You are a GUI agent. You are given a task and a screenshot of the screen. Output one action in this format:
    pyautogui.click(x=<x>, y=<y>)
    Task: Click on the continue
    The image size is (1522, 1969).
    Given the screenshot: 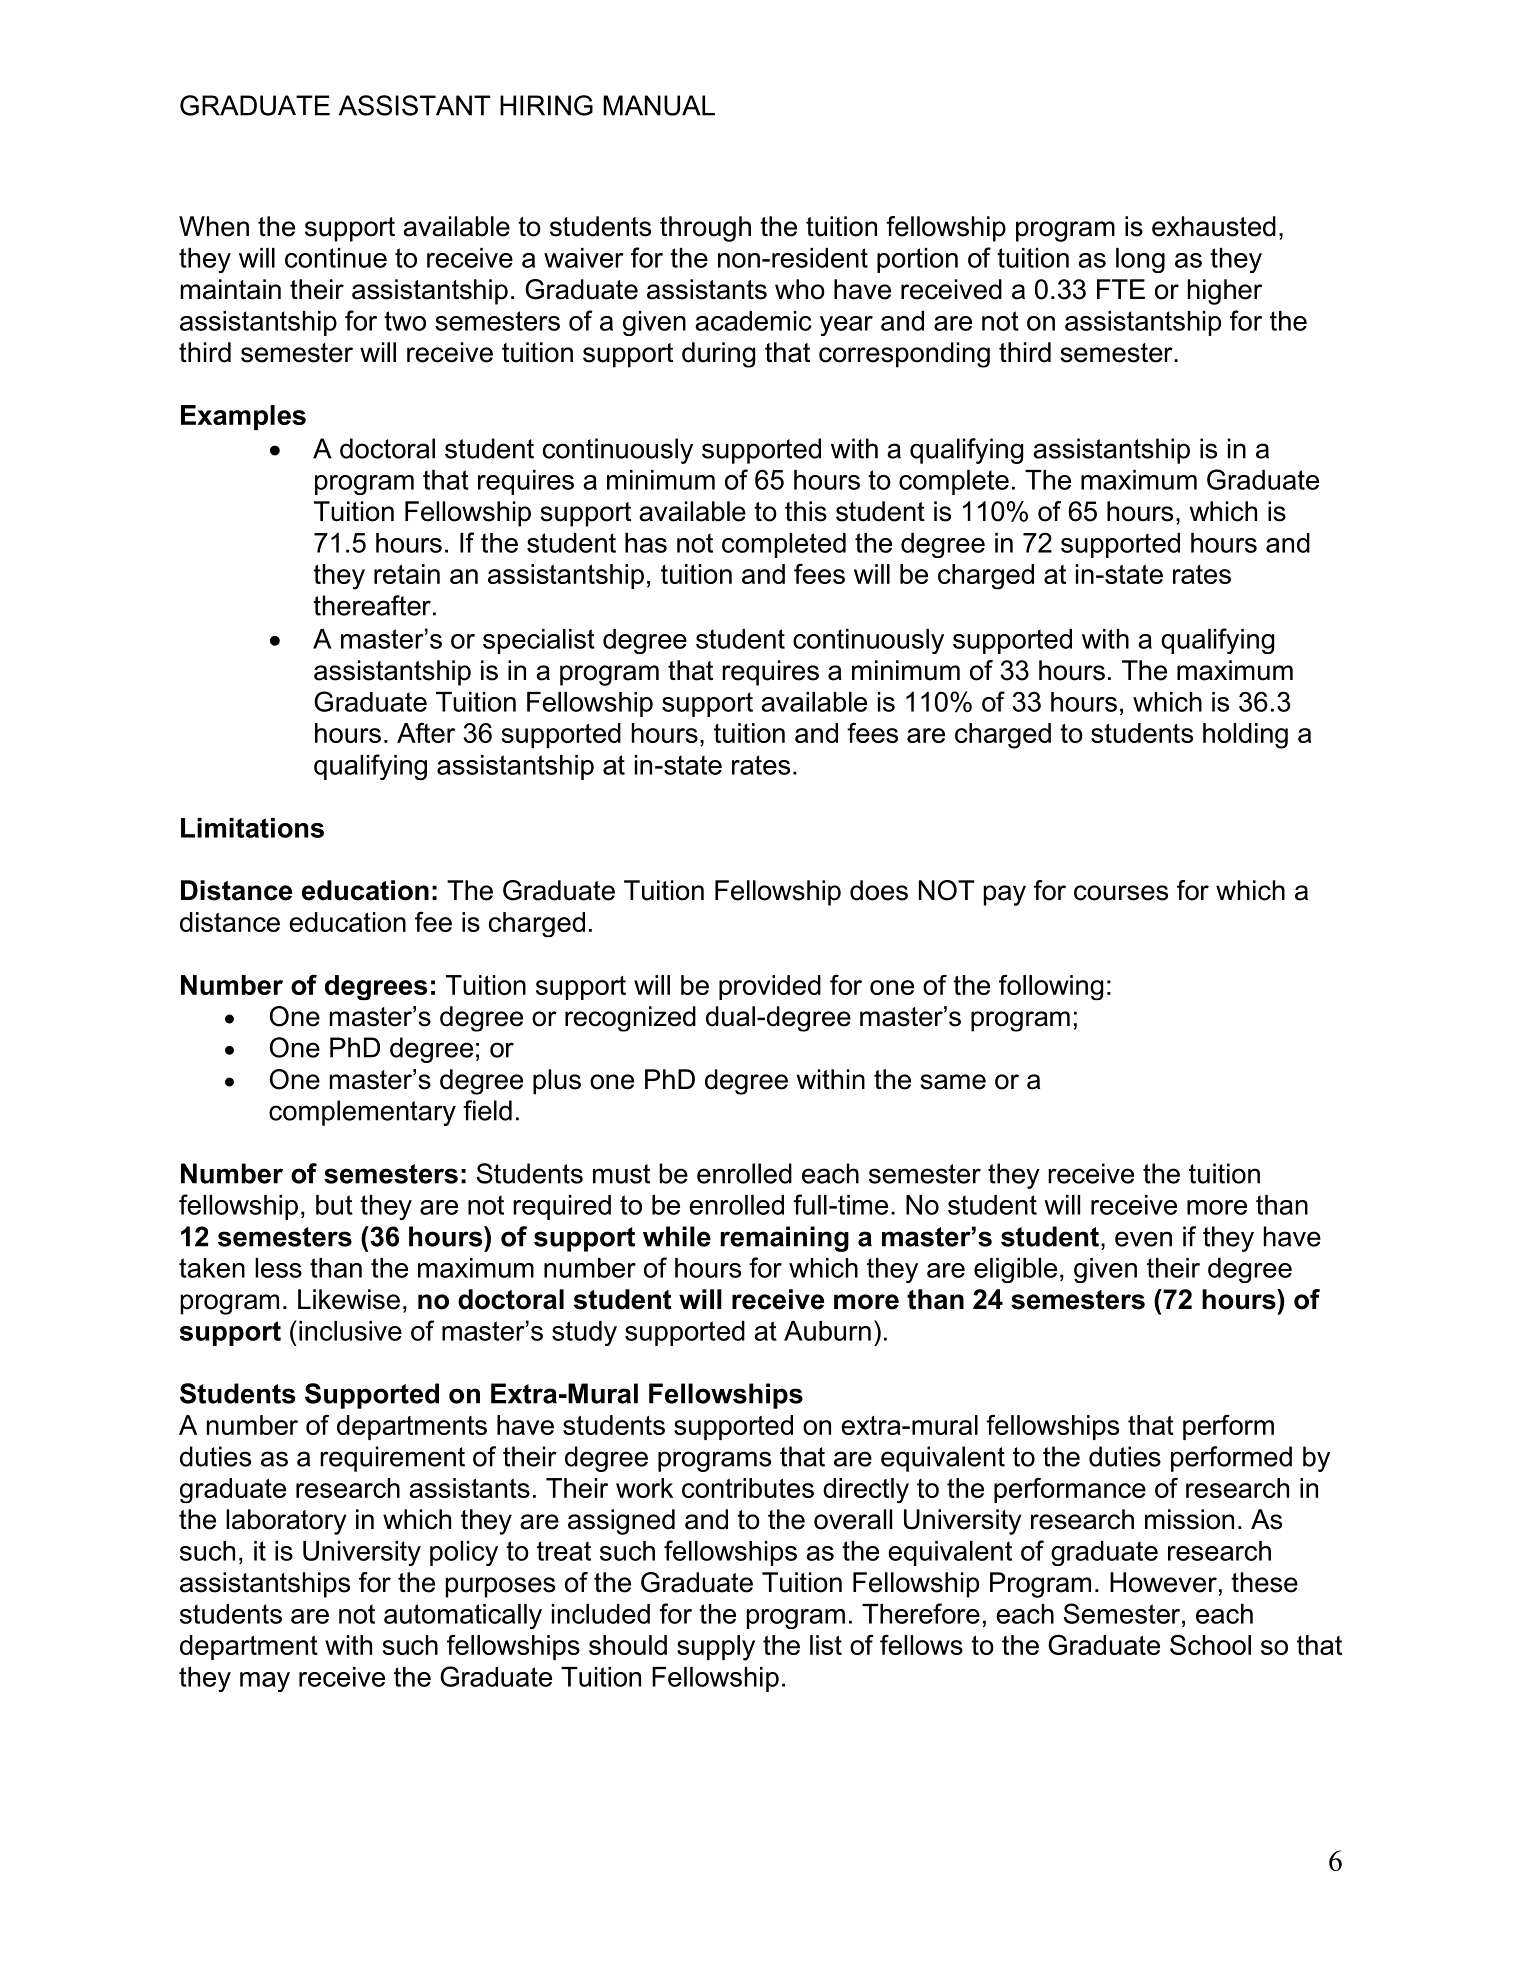 What is the action you would take?
    pyautogui.click(x=336, y=258)
